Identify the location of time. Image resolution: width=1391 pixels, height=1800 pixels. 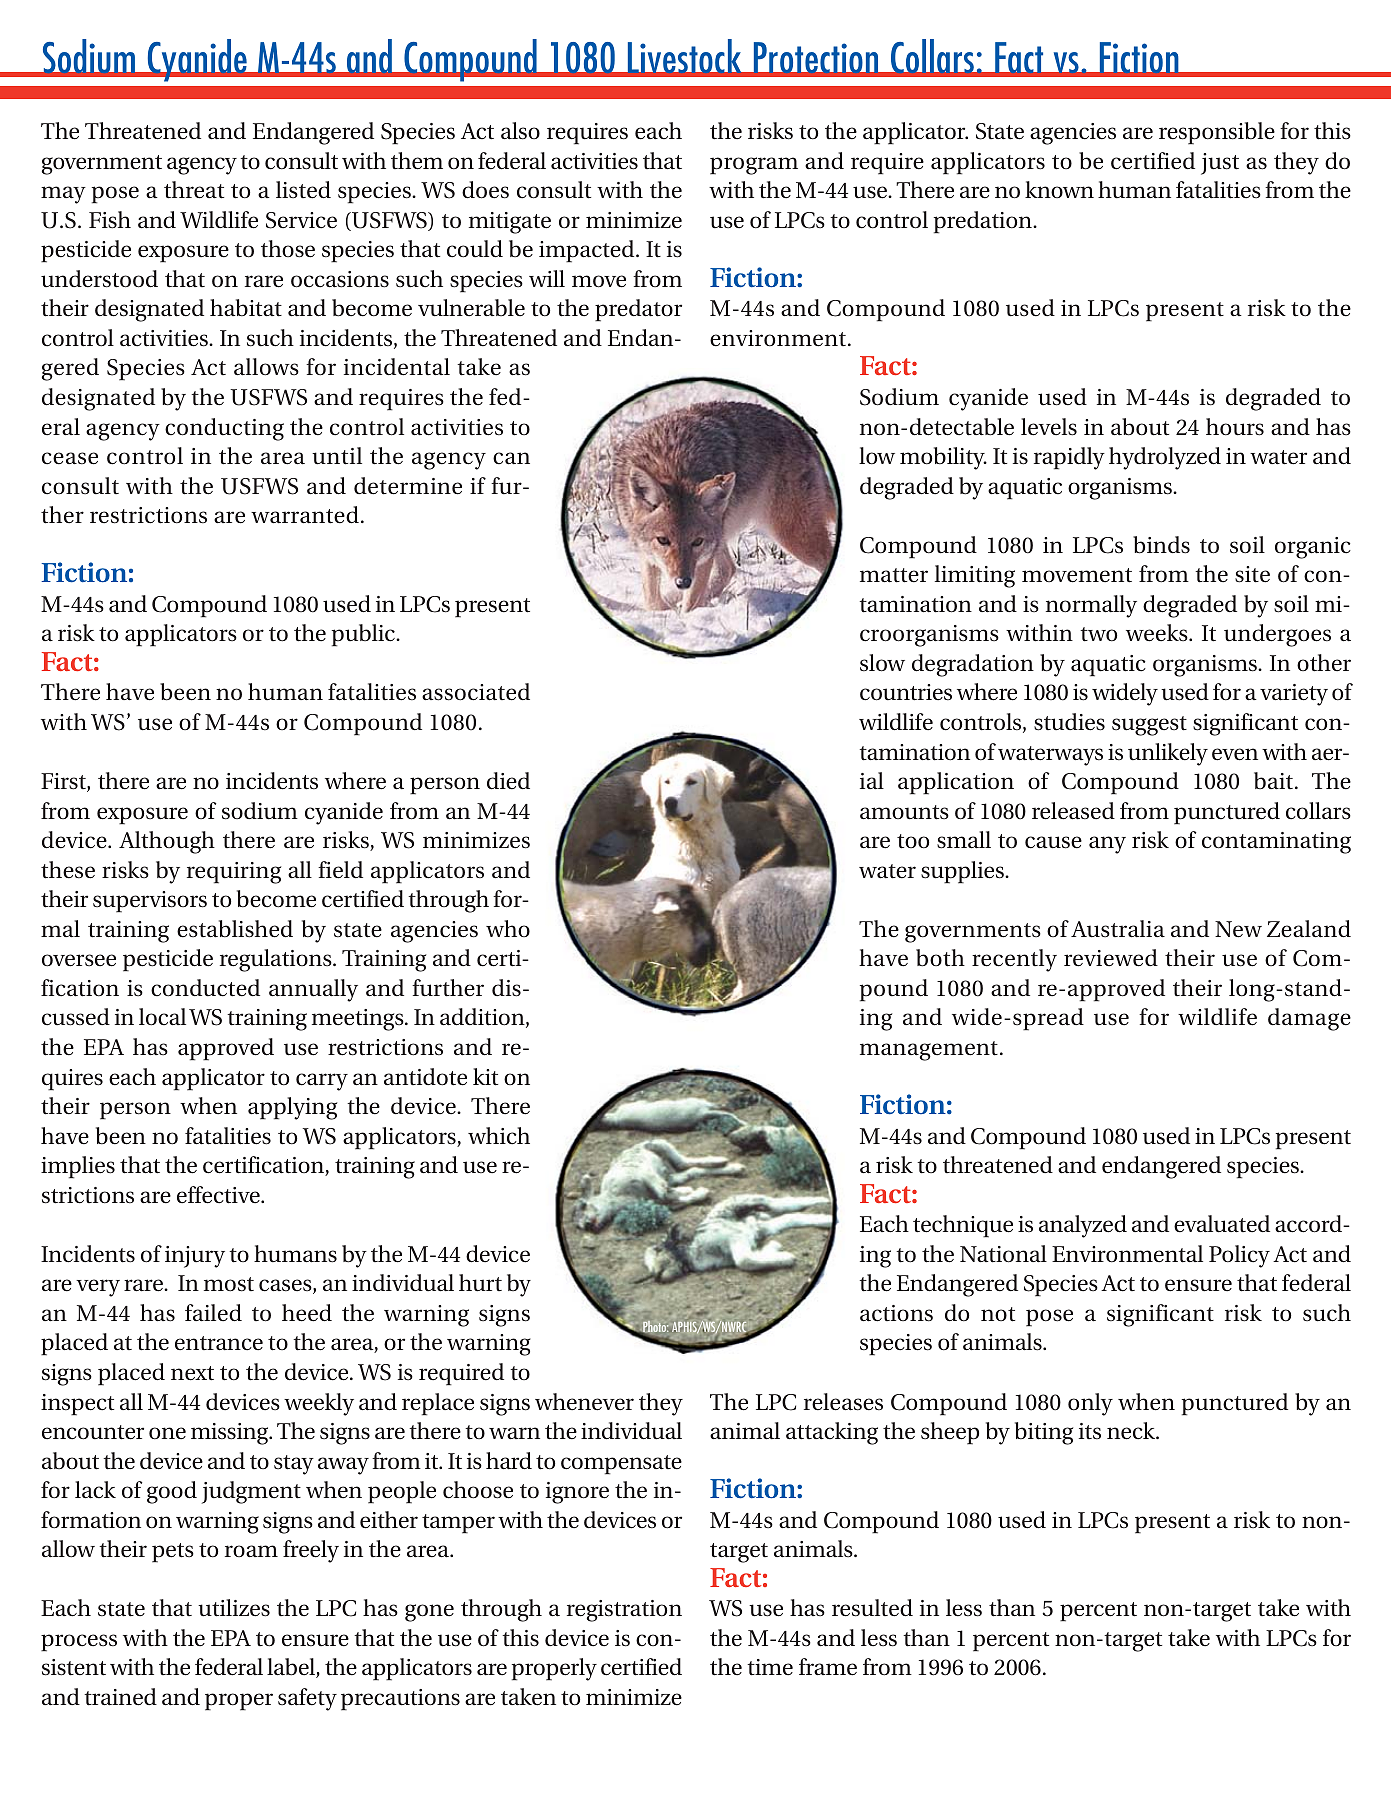
(770, 1667).
